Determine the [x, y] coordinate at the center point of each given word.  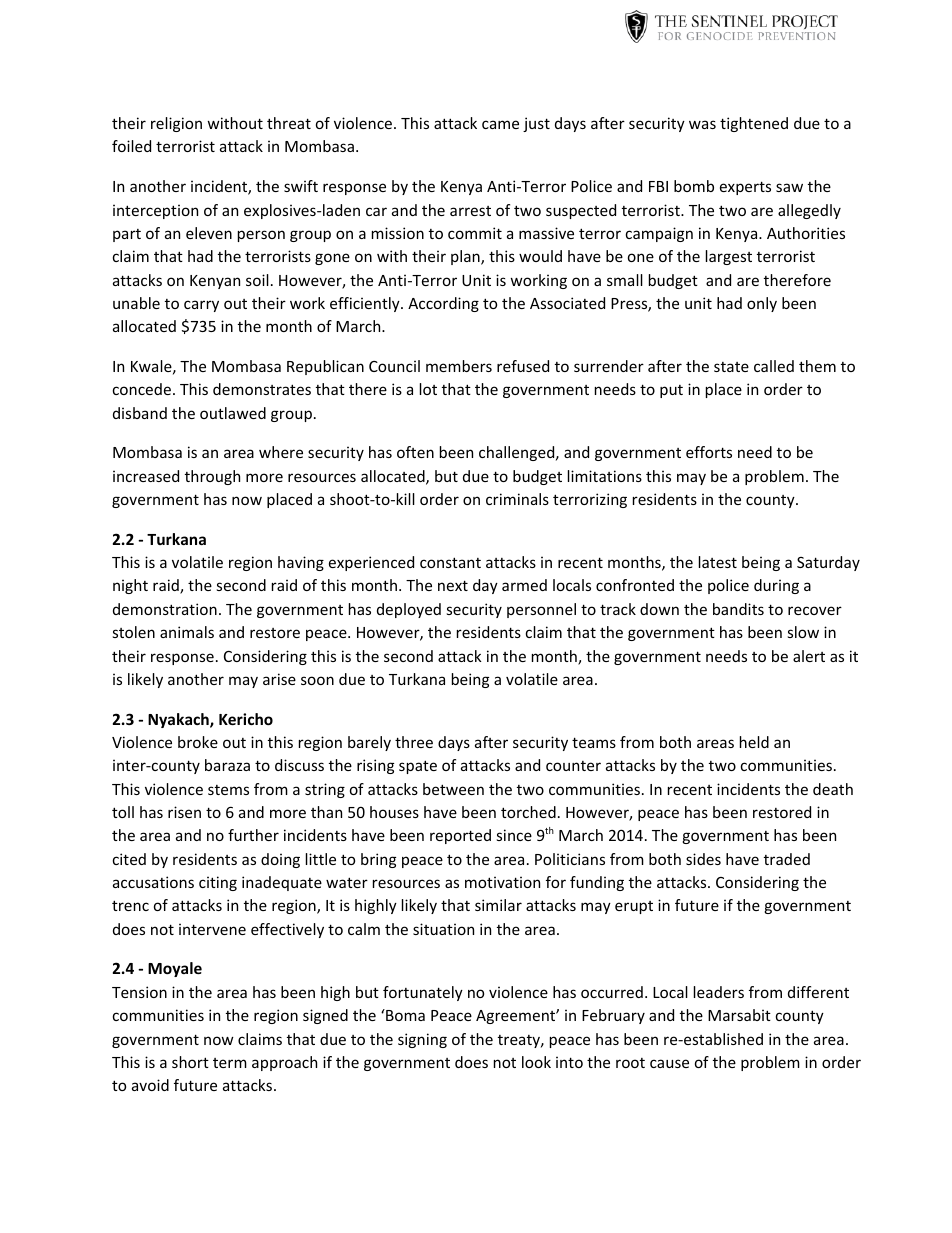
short [190, 1062]
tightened [754, 124]
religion [176, 124]
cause [669, 1063]
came [500, 124]
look [536, 1062]
